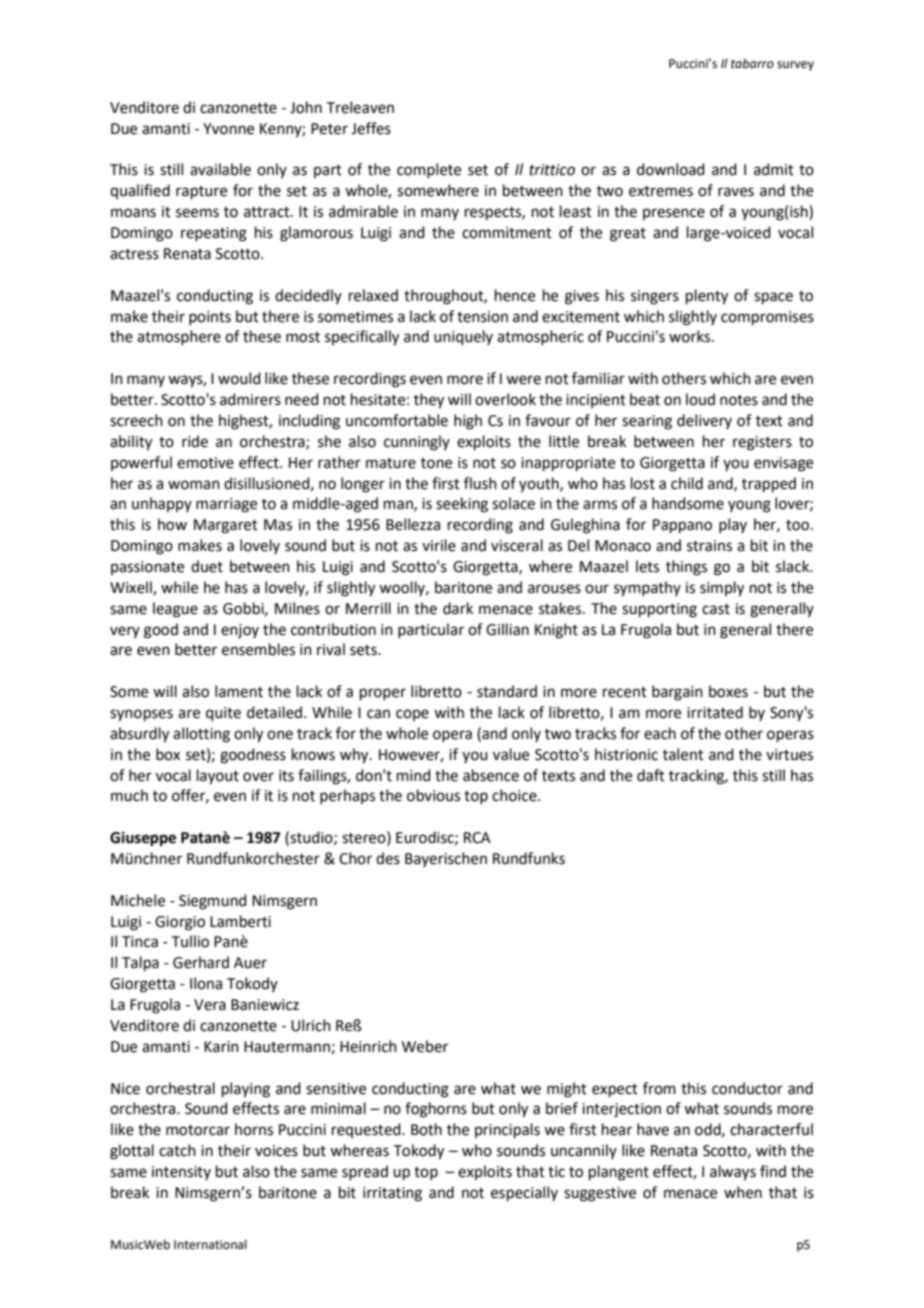  What do you see at coordinates (433, 795) in the screenshot?
I see `obvious` at bounding box center [433, 795].
